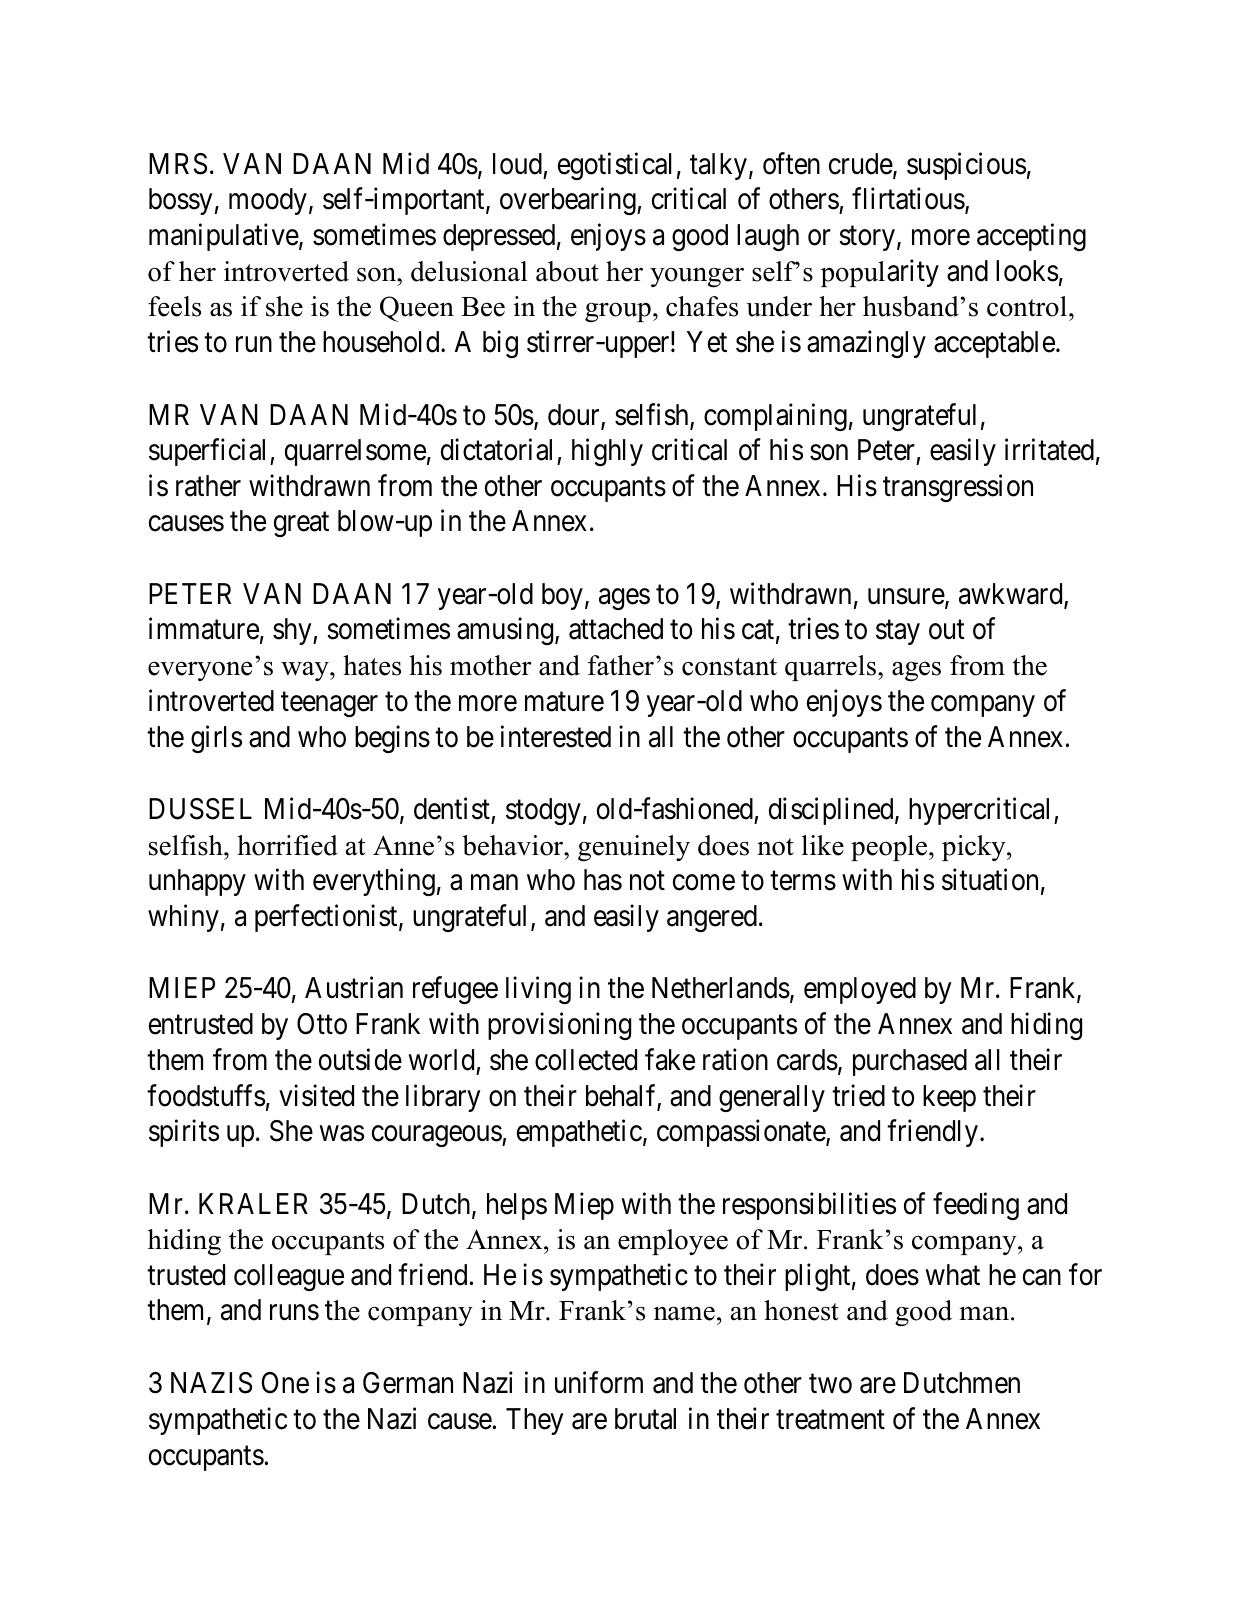 The height and width of the image is (1624, 1255). Describe the element at coordinates (975, 848) in the image. I see `picky` at that location.
